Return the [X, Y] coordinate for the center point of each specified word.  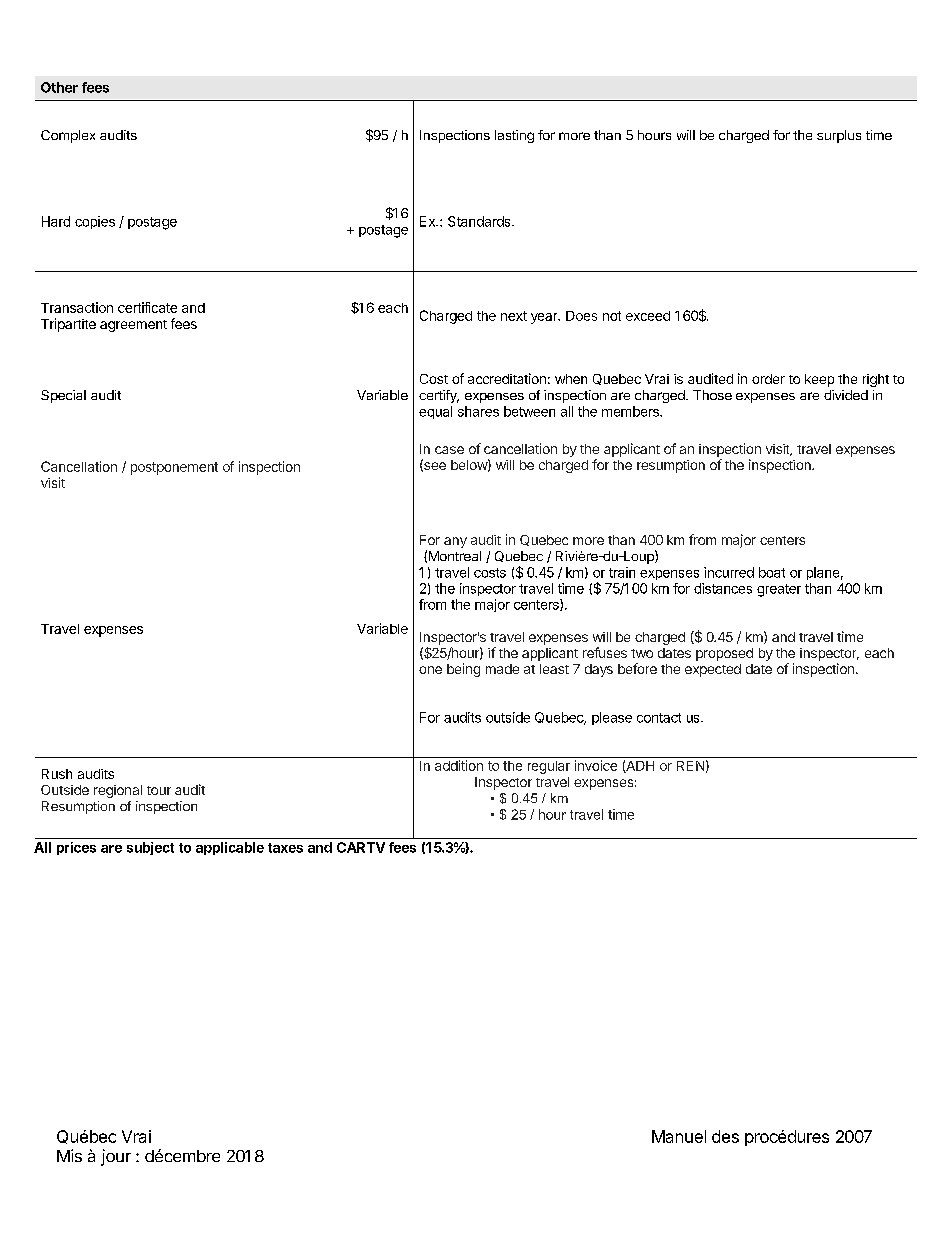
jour [116, 1157]
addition [459, 765]
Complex [68, 136]
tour [159, 790]
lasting [514, 136]
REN [690, 766]
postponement [174, 468]
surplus [839, 136]
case [449, 450]
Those [712, 395]
